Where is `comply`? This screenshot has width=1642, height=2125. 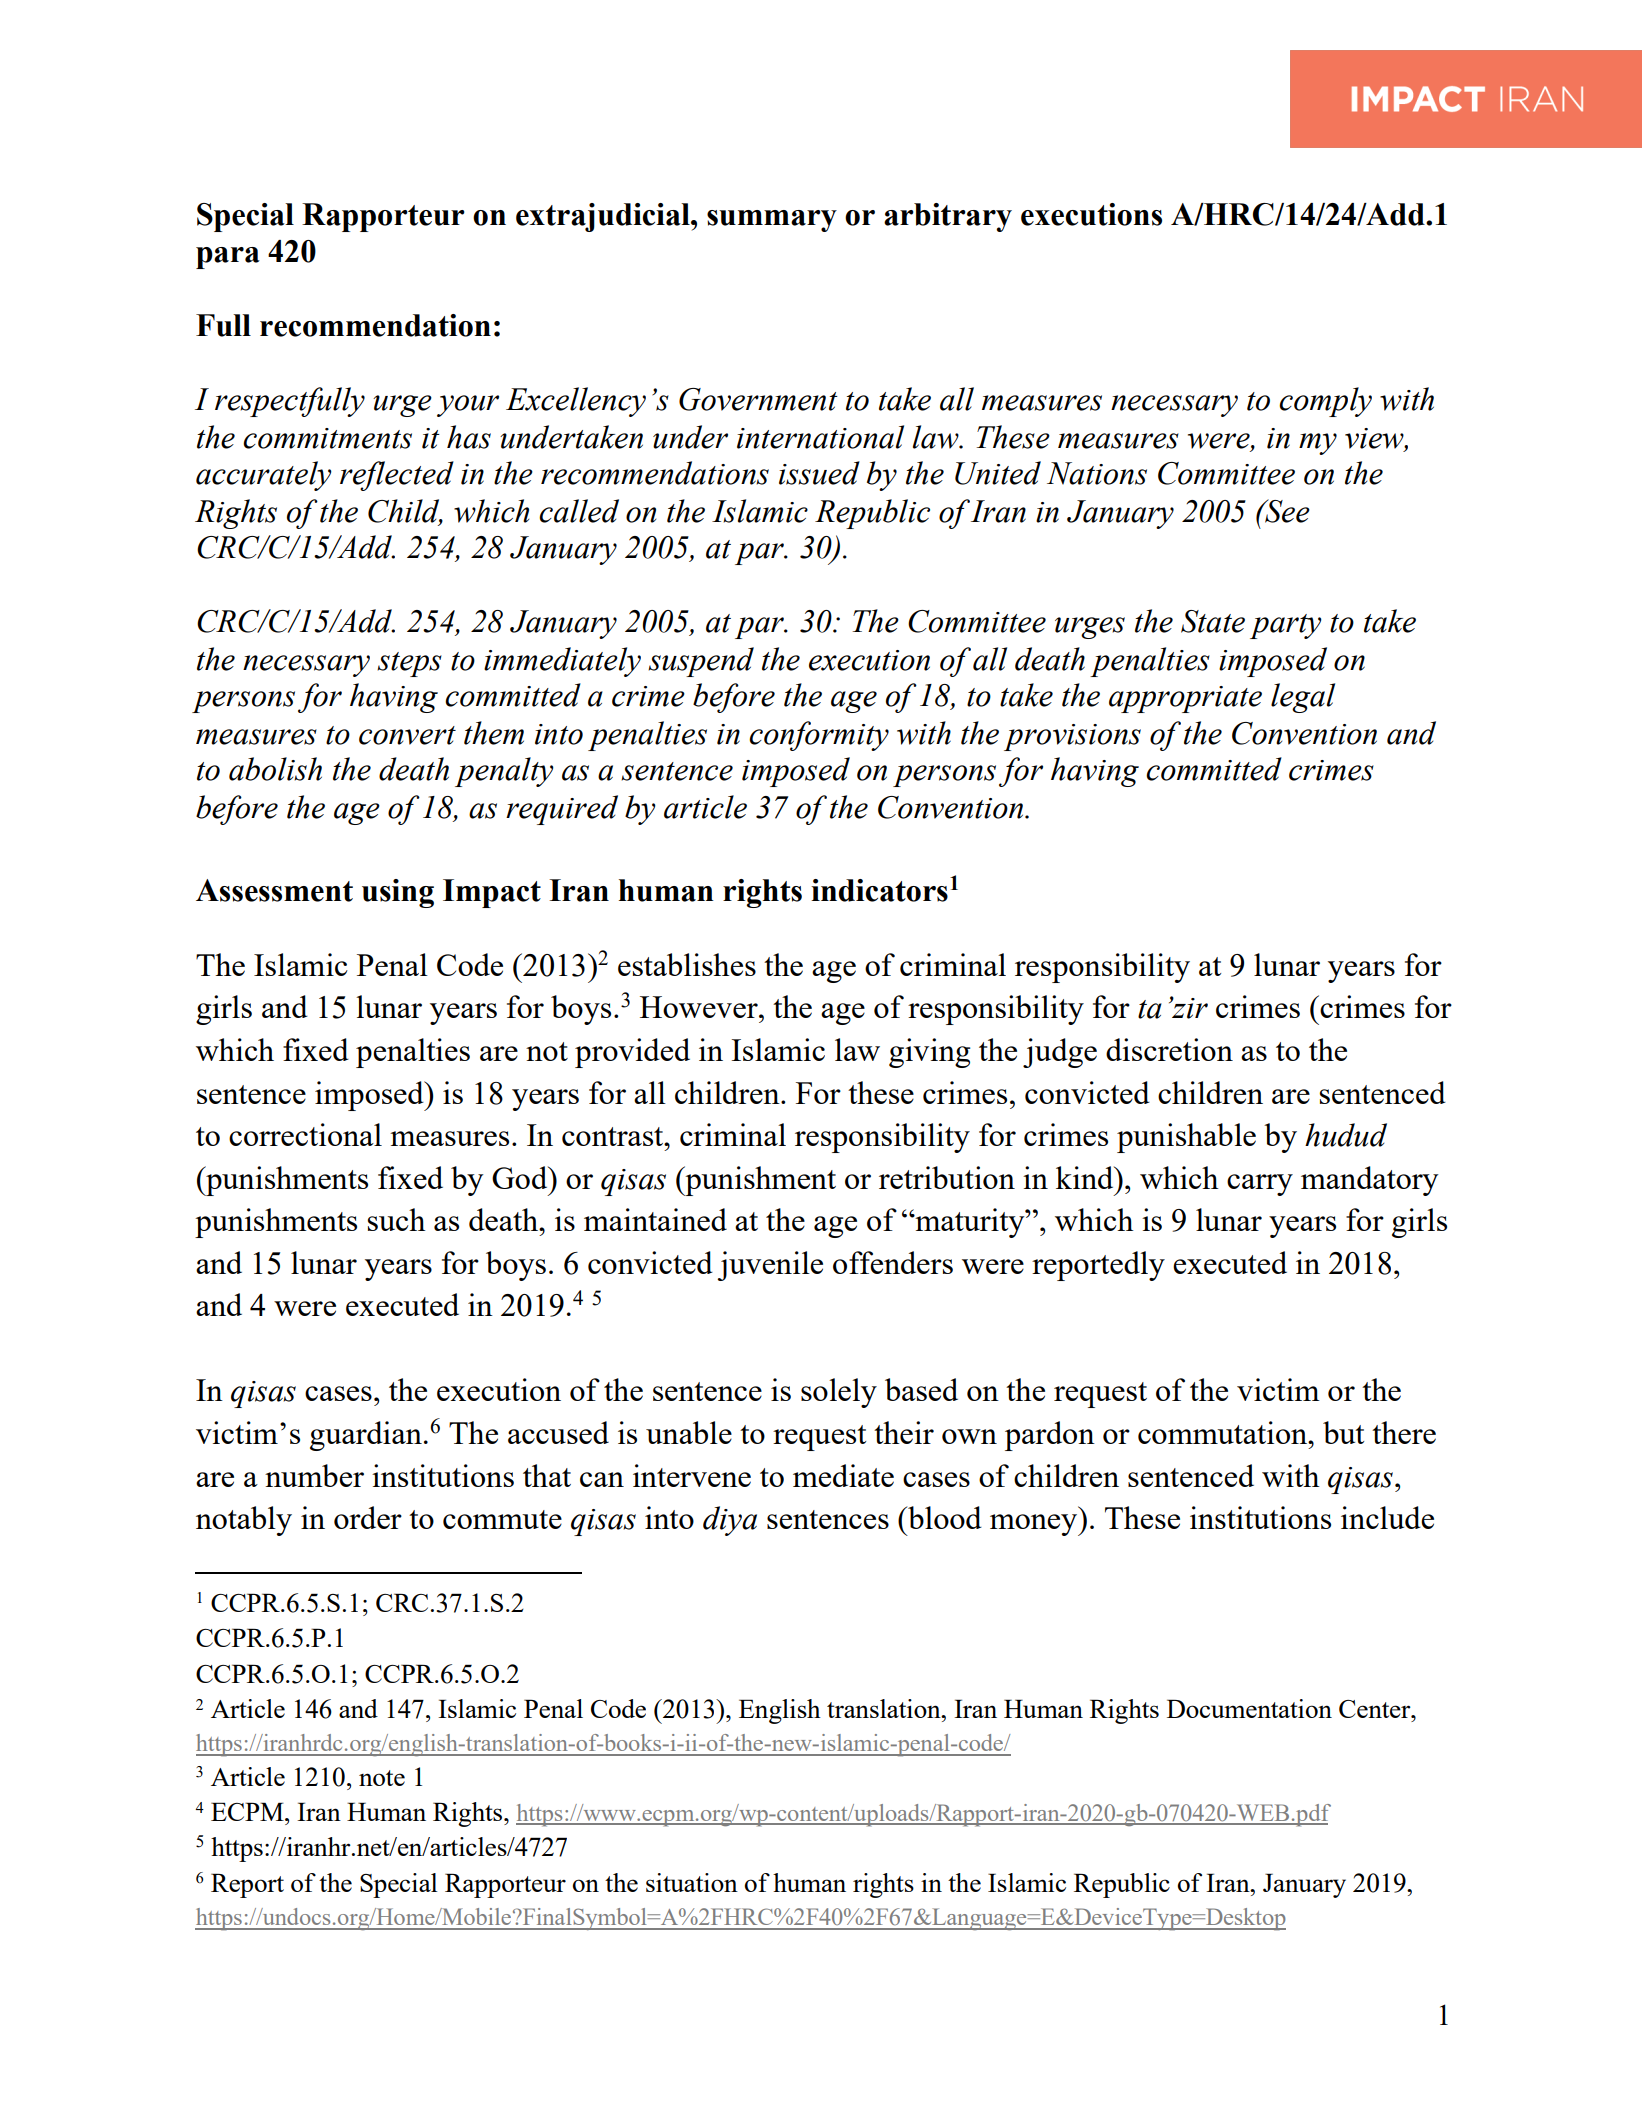
comply is located at coordinates (1325, 402).
